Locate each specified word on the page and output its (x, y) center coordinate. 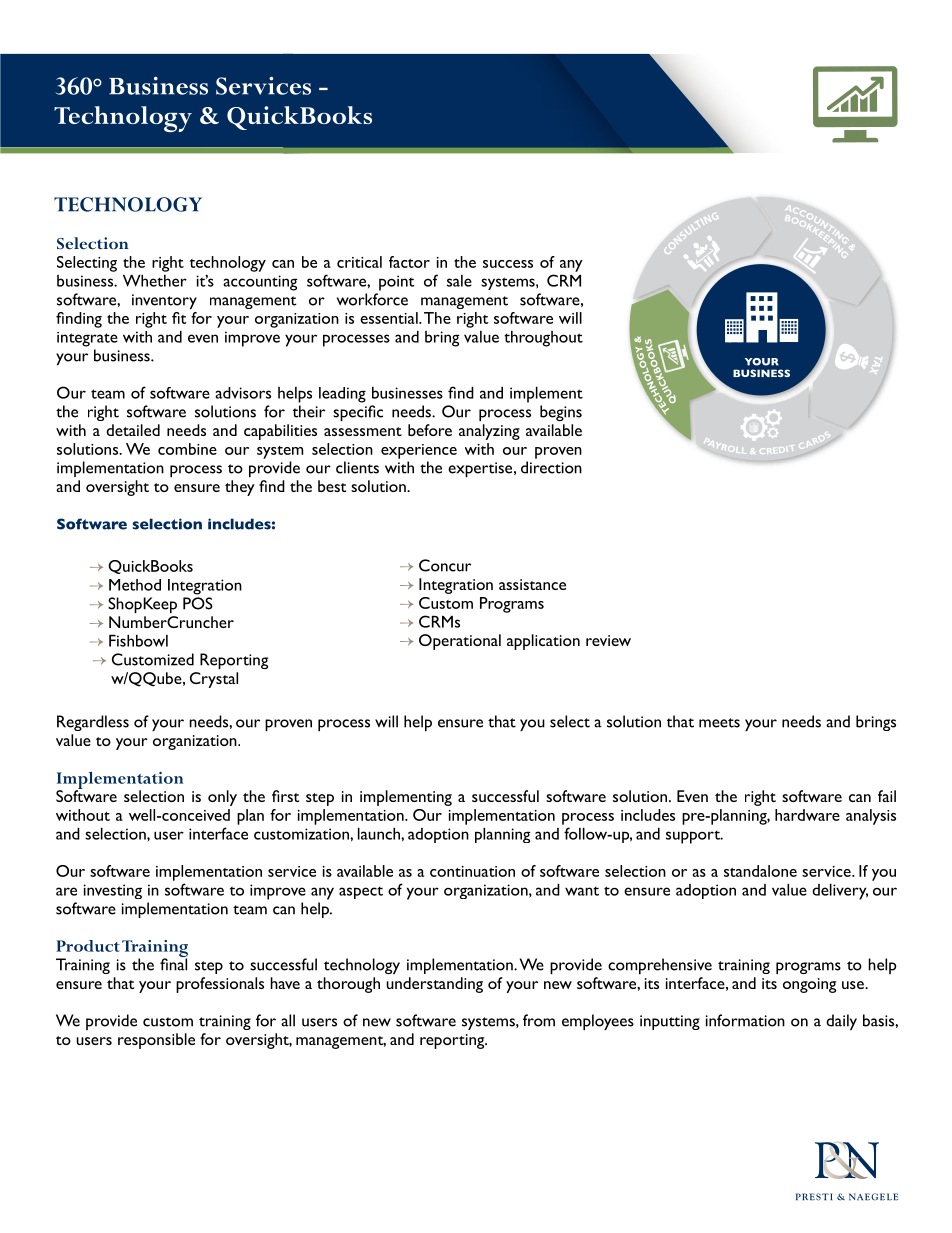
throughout (543, 339)
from (539, 1020)
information (745, 1020)
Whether (155, 281)
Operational (460, 642)
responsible (156, 1041)
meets (719, 723)
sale (459, 281)
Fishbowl (138, 641)
